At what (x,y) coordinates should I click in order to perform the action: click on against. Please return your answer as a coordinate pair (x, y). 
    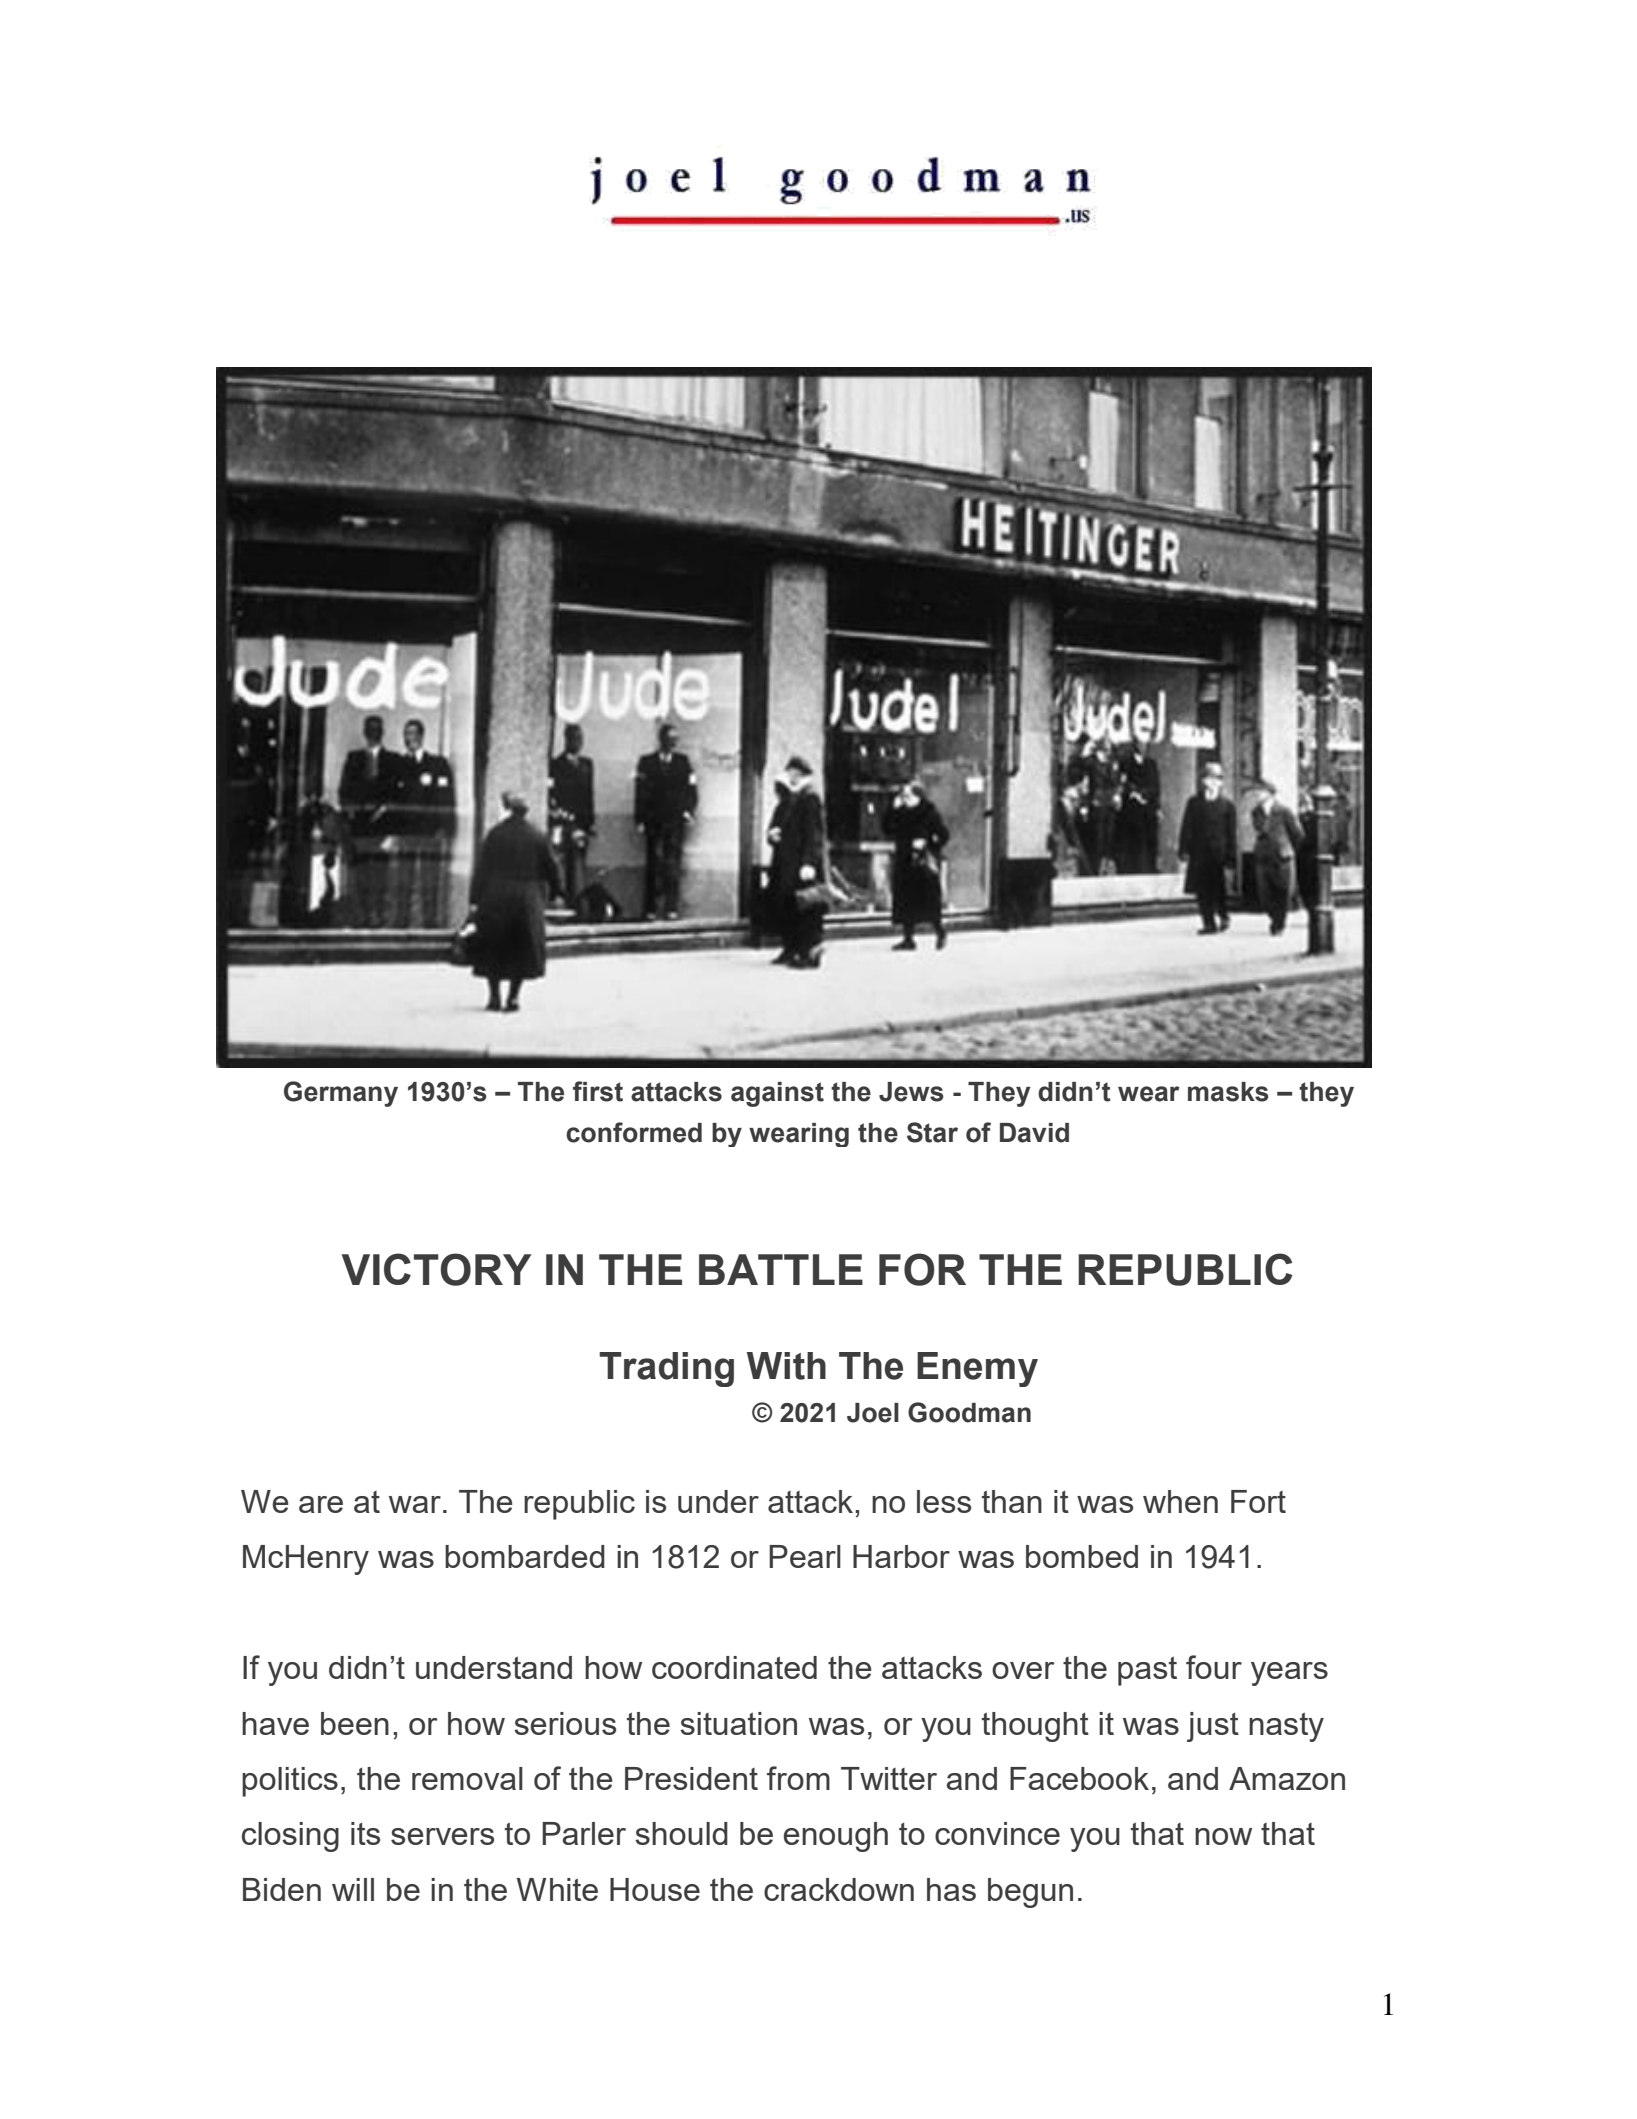
    Looking at the image, I should click on (777, 1094).
